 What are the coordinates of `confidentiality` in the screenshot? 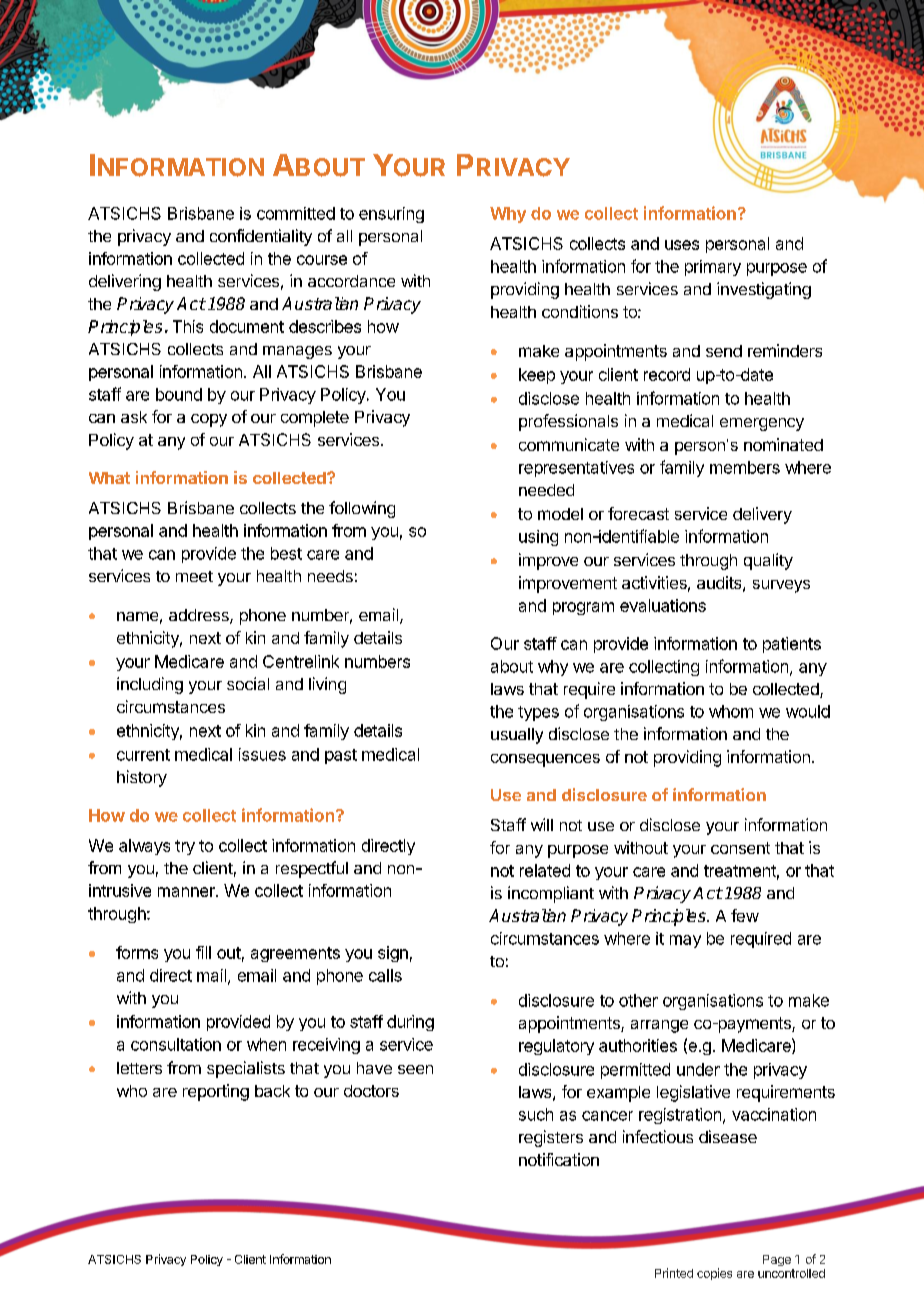 It's located at (261, 237).
